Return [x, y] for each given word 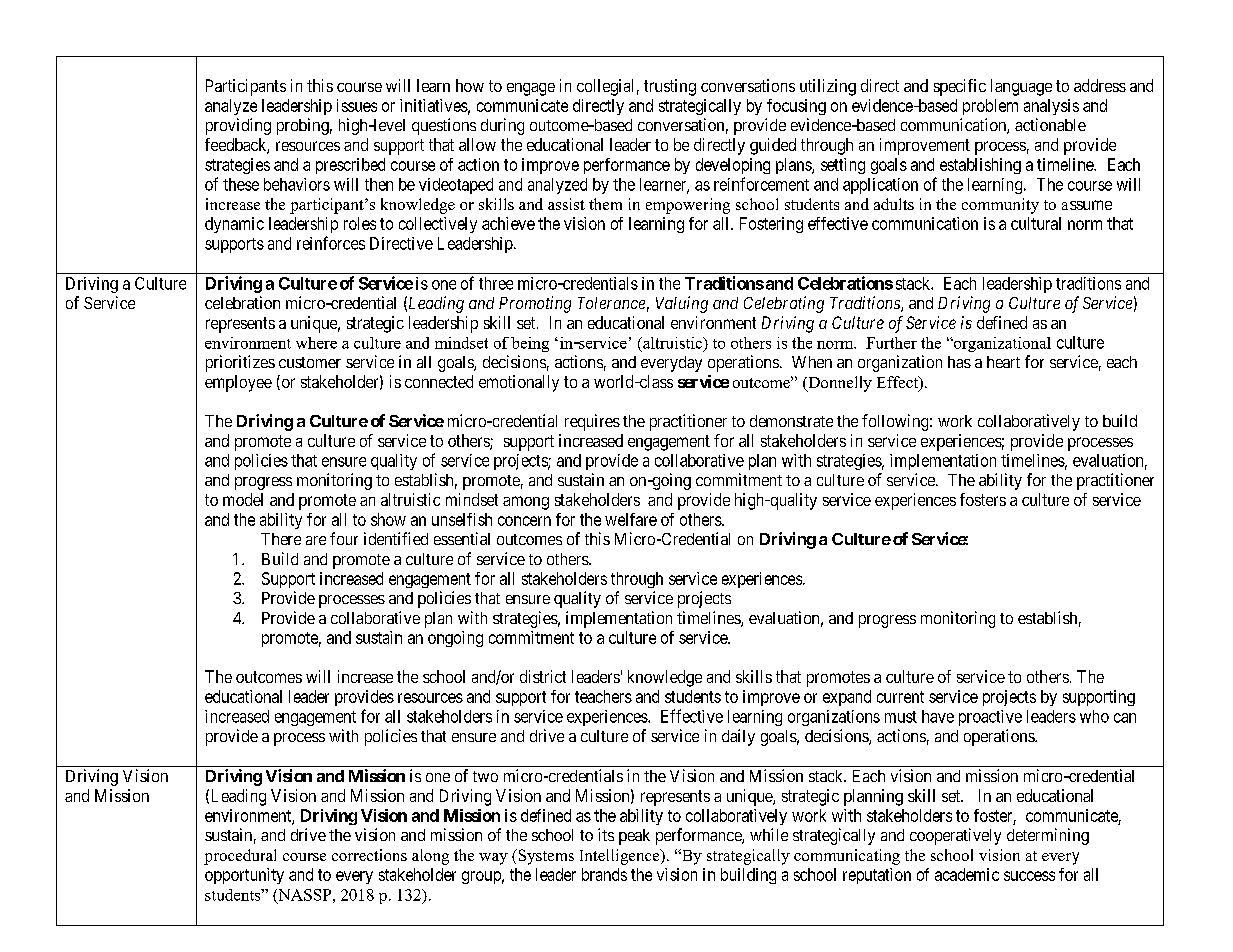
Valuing [682, 304]
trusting [670, 87]
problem [990, 107]
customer [310, 362]
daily [738, 737]
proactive [990, 718]
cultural [1036, 223]
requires [592, 422]
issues [357, 105]
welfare [631, 519]
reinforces [331, 243]
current [900, 697]
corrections [369, 855]
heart [1003, 362]
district [543, 676]
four [344, 538]
